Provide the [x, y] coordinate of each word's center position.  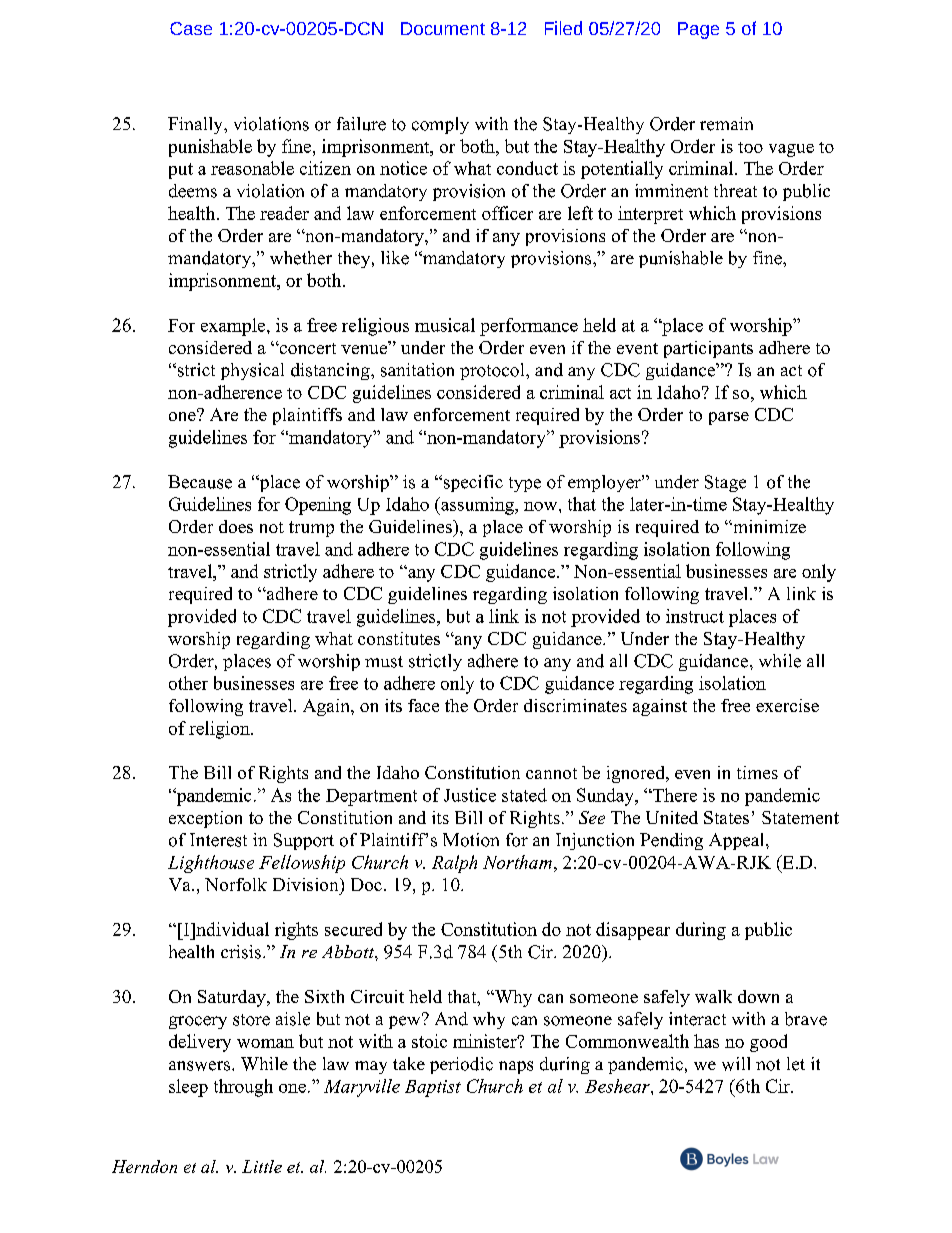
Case [191, 28]
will [736, 1064]
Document [443, 28]
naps [516, 1067]
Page [698, 30]
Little [262, 1166]
